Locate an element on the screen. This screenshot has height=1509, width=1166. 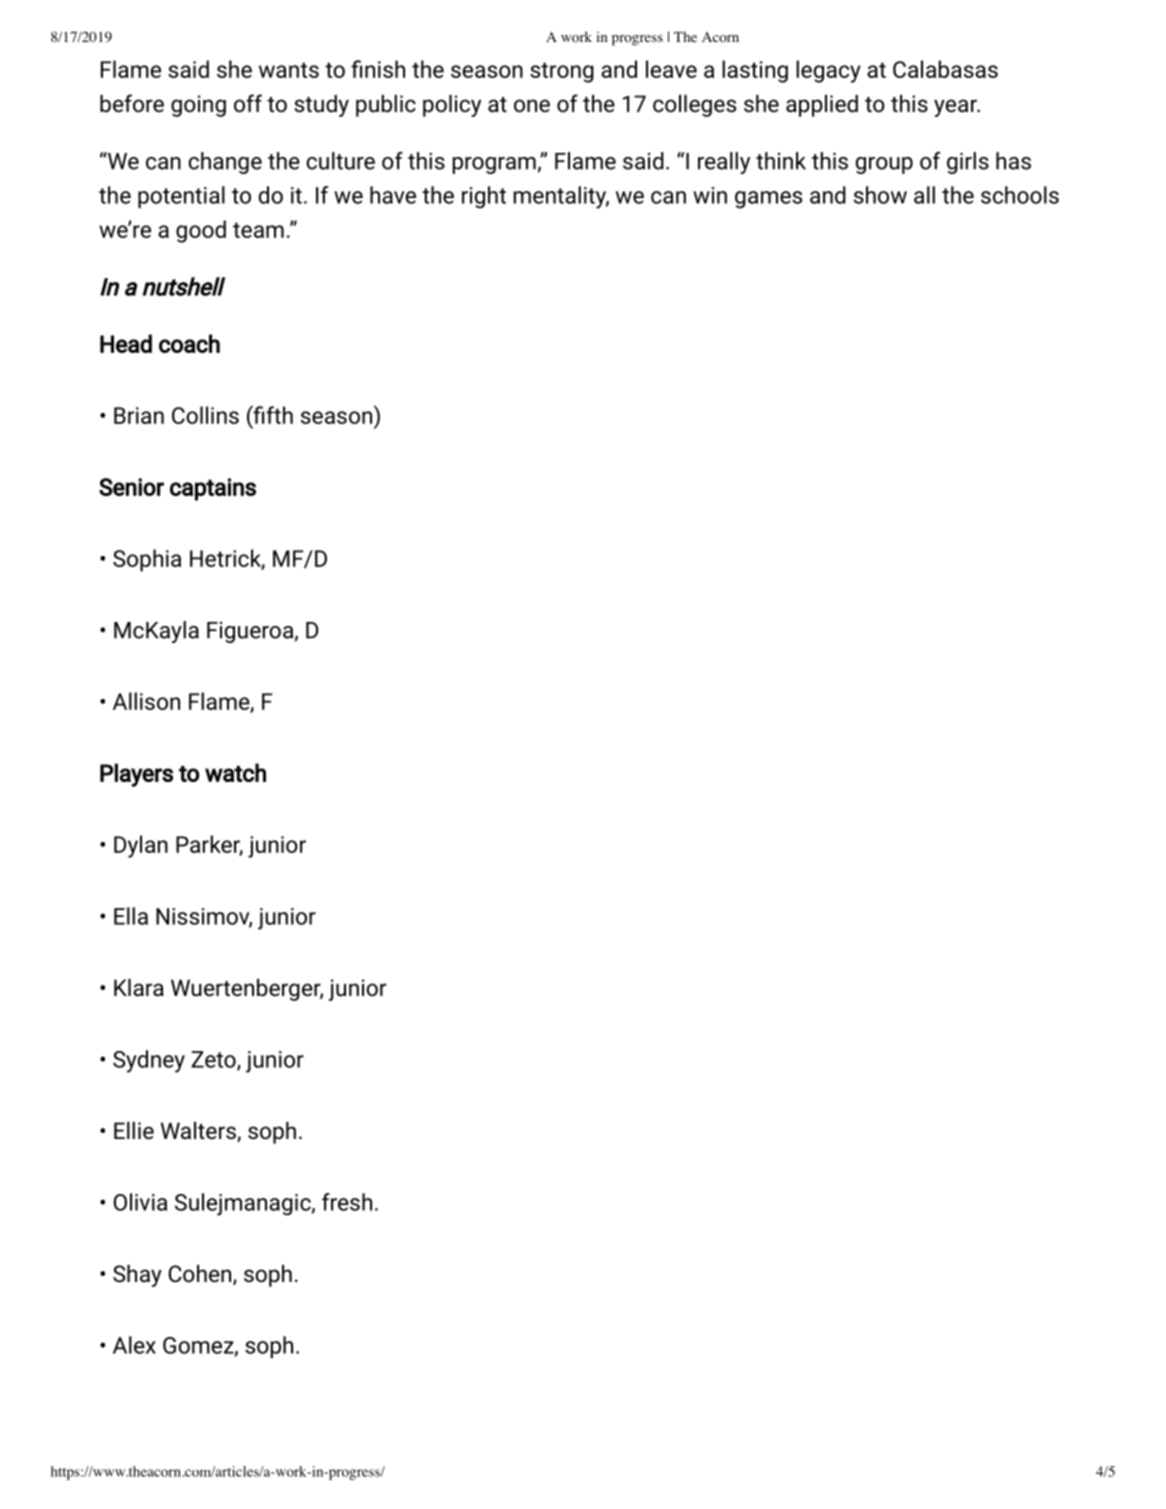
Collins is located at coordinates (205, 415).
